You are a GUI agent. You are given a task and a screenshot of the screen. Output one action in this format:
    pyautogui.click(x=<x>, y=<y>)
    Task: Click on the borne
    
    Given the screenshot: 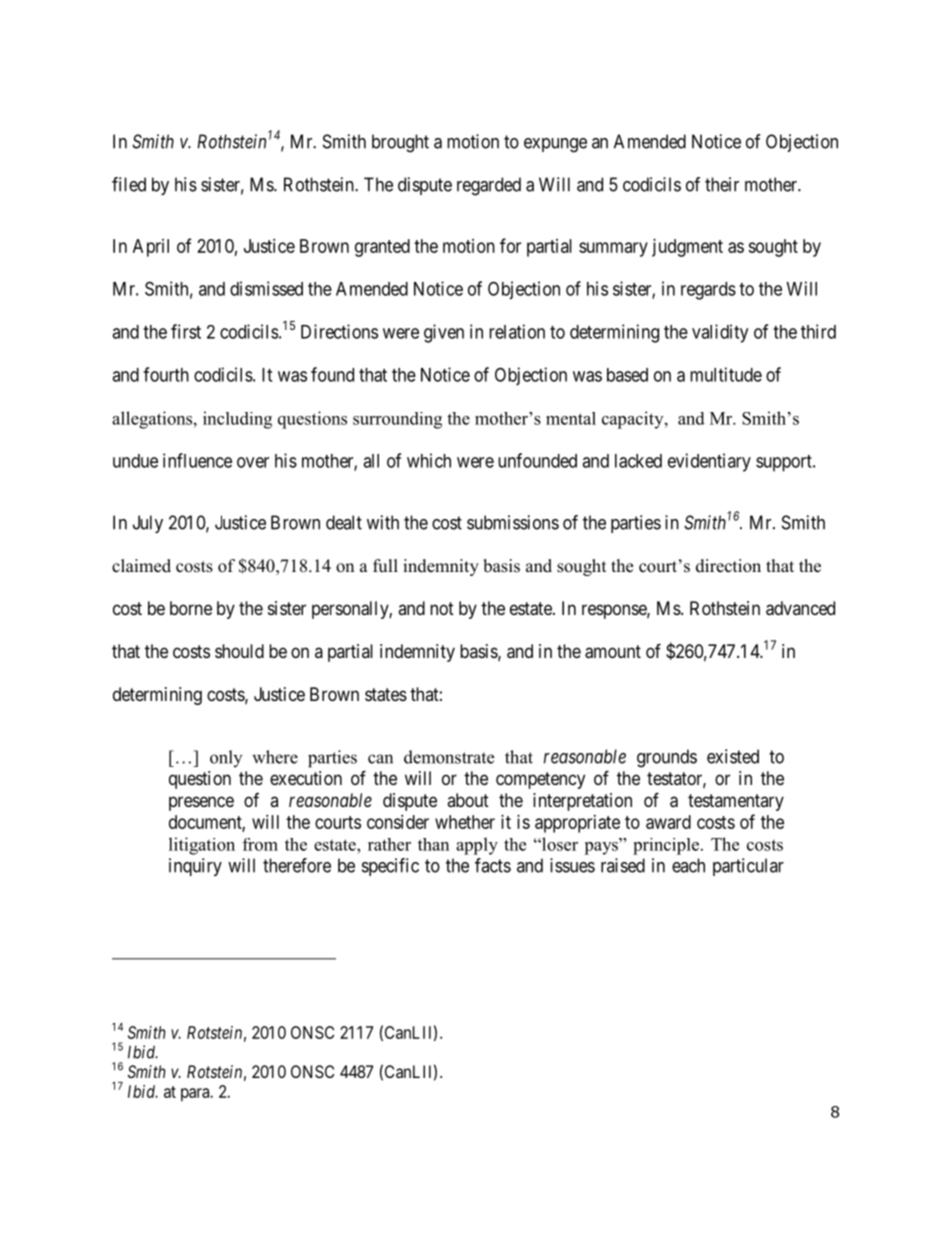 What is the action you would take?
    pyautogui.click(x=191, y=608)
